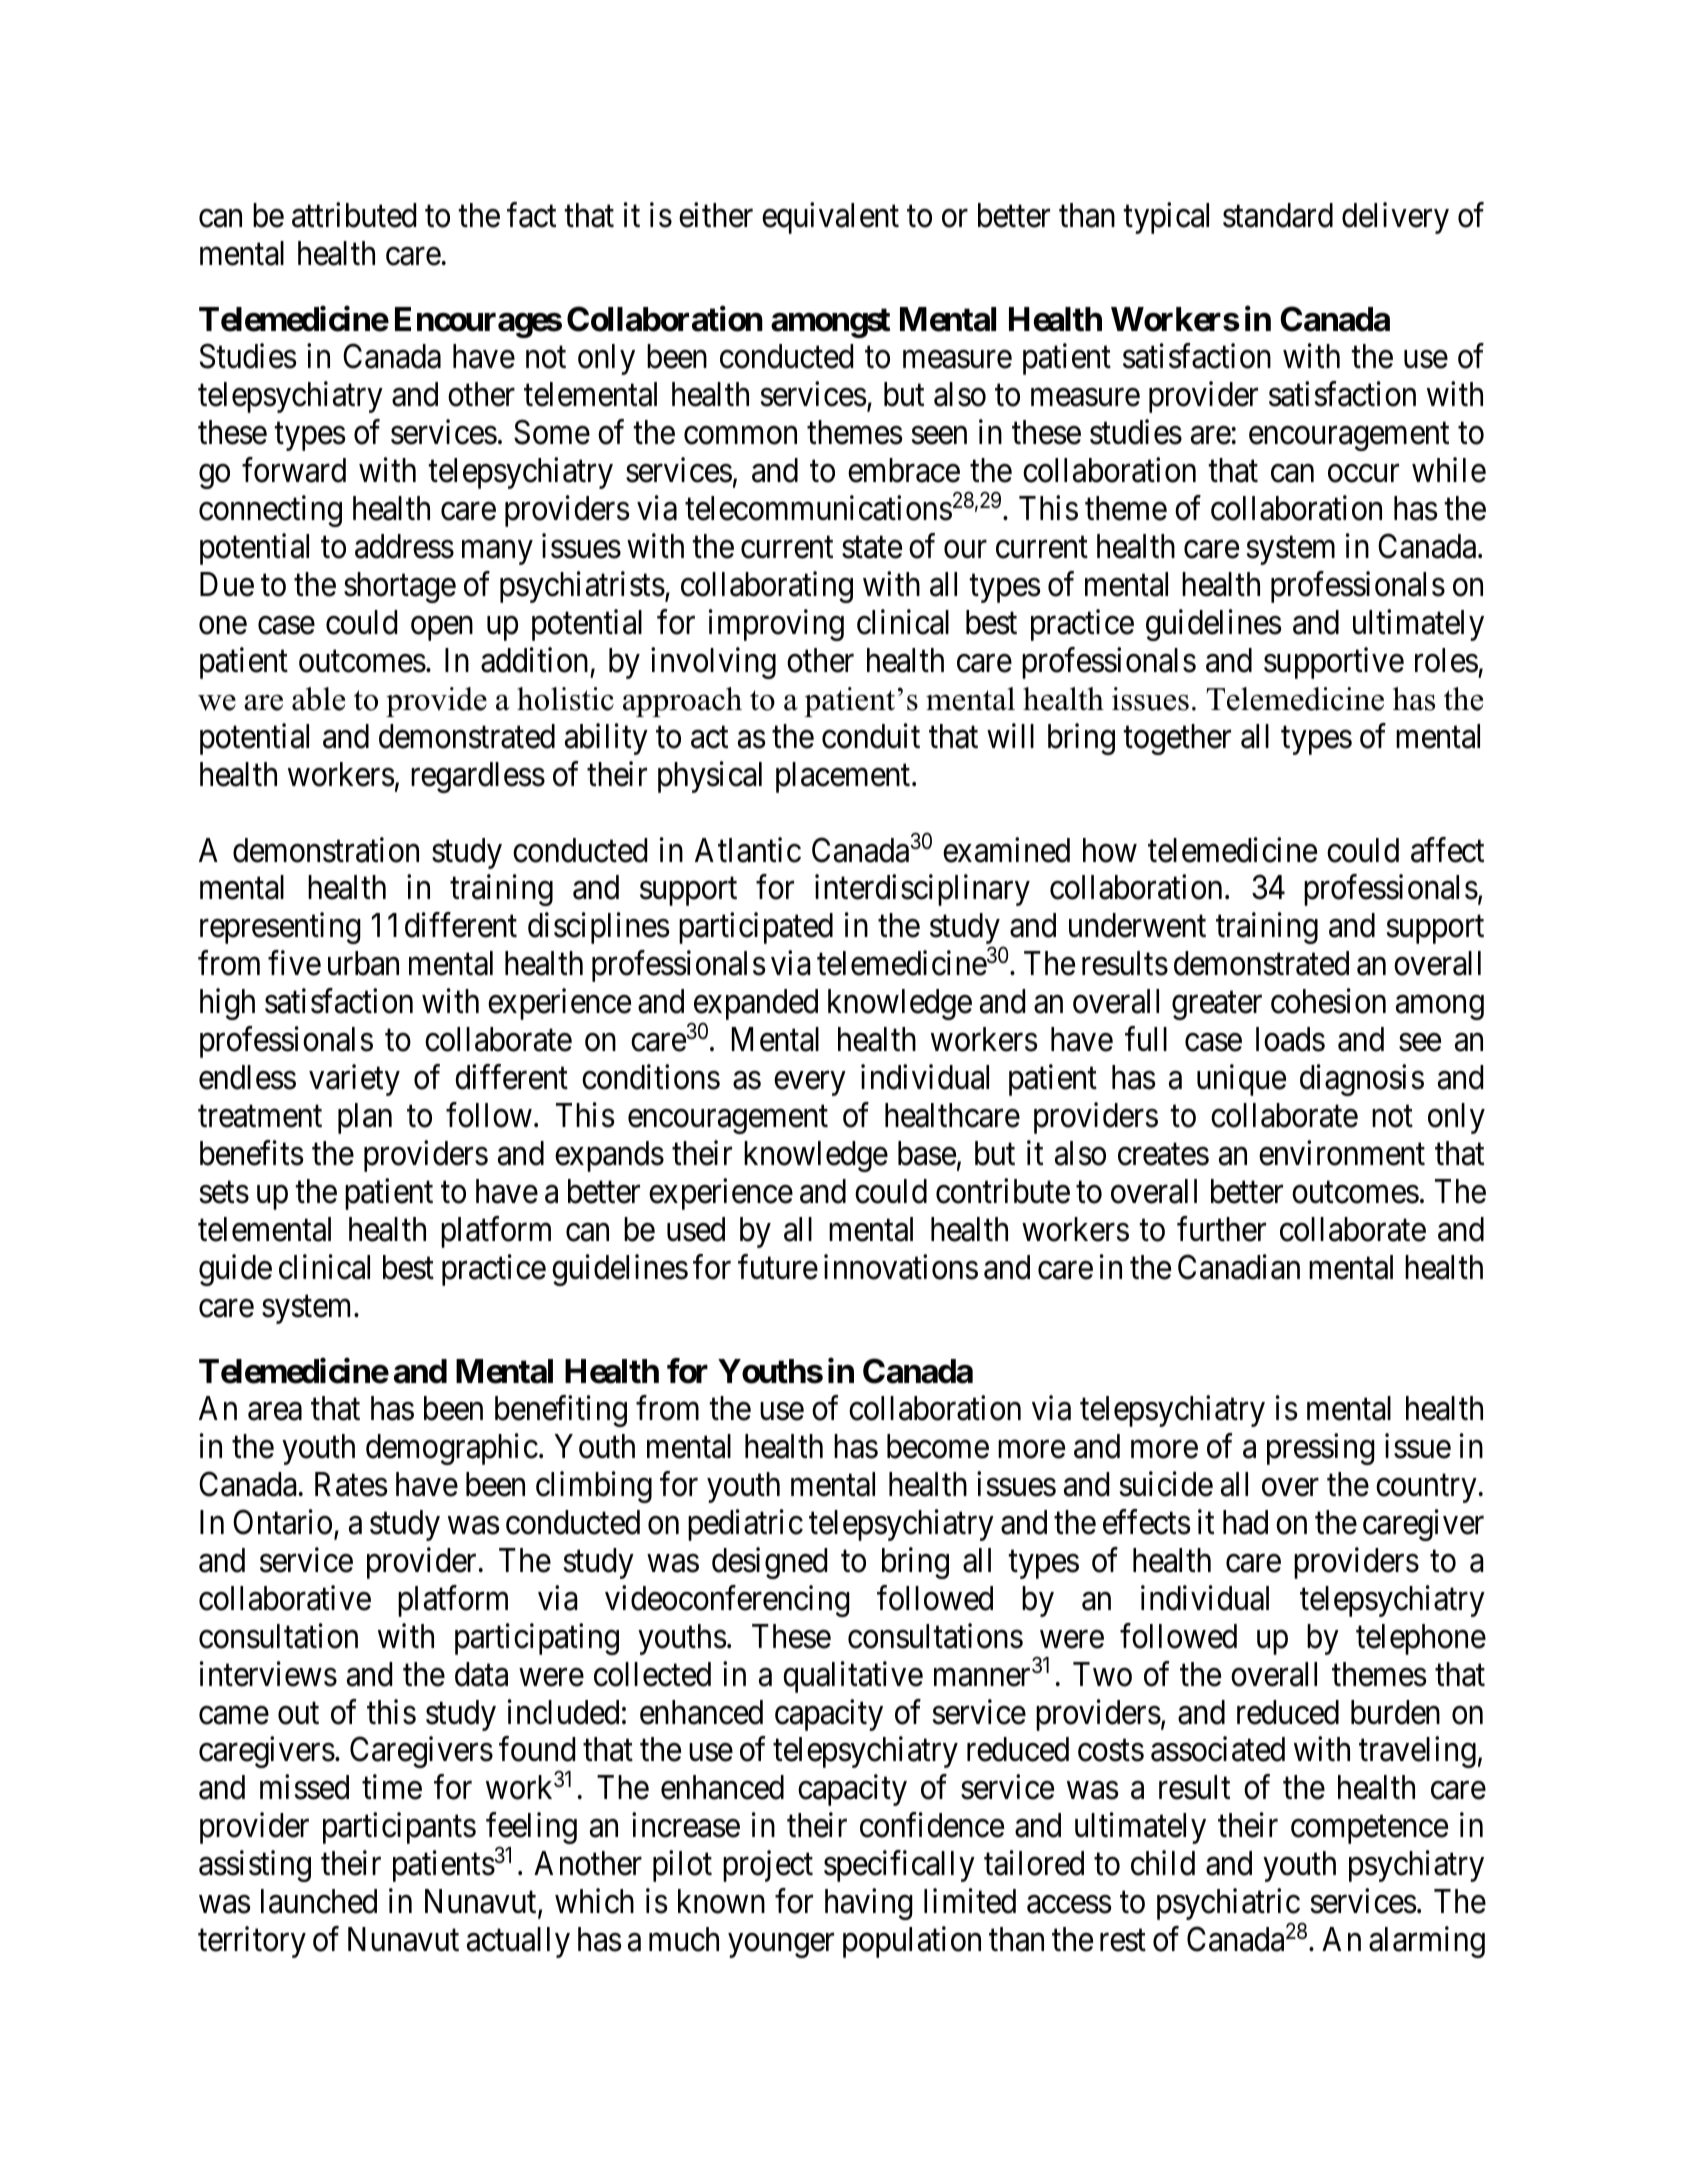 This screenshot has width=1683, height=2177. I want to click on standard, so click(1278, 215).
